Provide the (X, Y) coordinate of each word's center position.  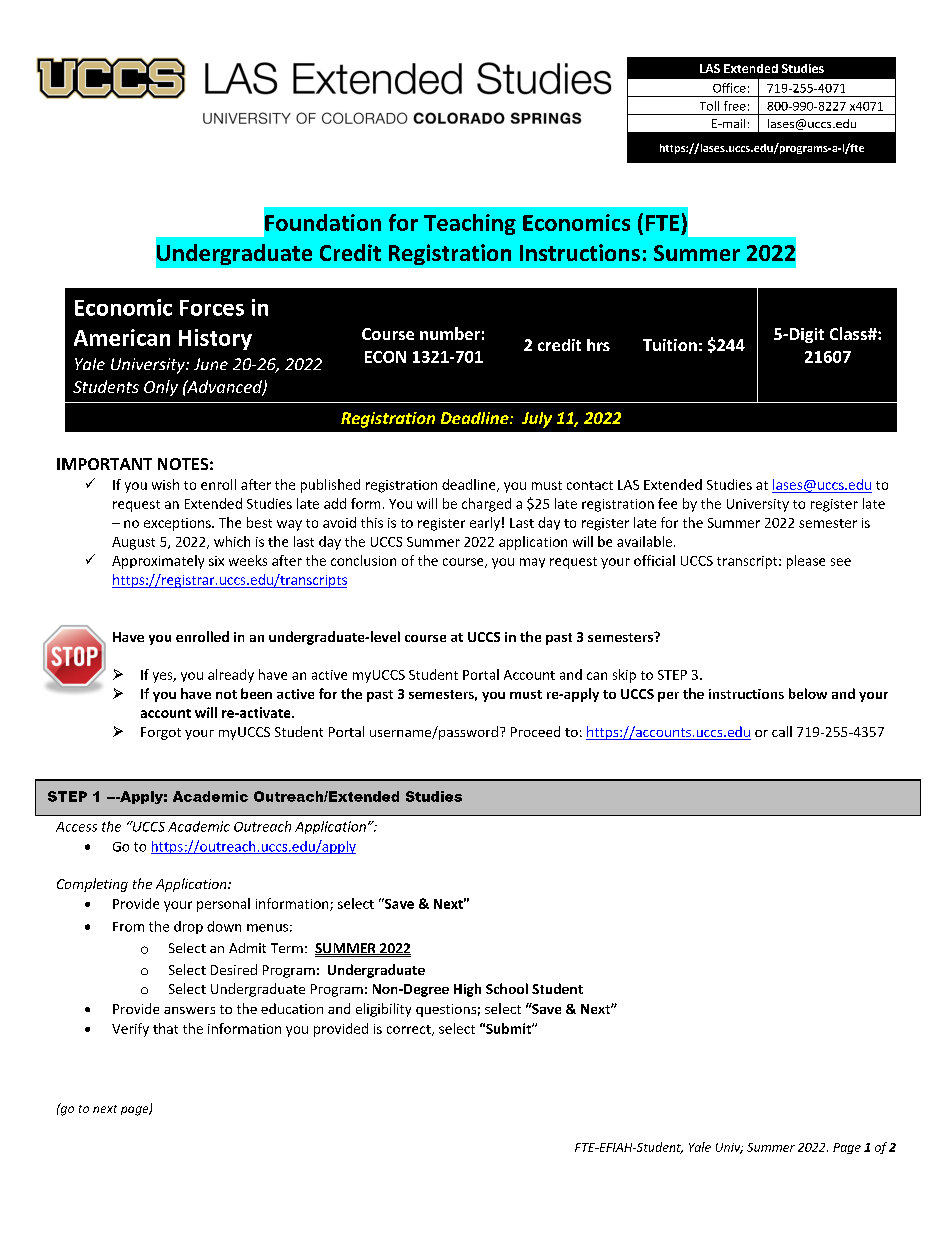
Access (76, 827)
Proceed (535, 731)
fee (667, 503)
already (231, 676)
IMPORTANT (104, 464)
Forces (212, 308)
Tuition (670, 345)
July (537, 420)
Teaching (470, 224)
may (532, 563)
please (806, 562)
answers (189, 1010)
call (782, 731)
